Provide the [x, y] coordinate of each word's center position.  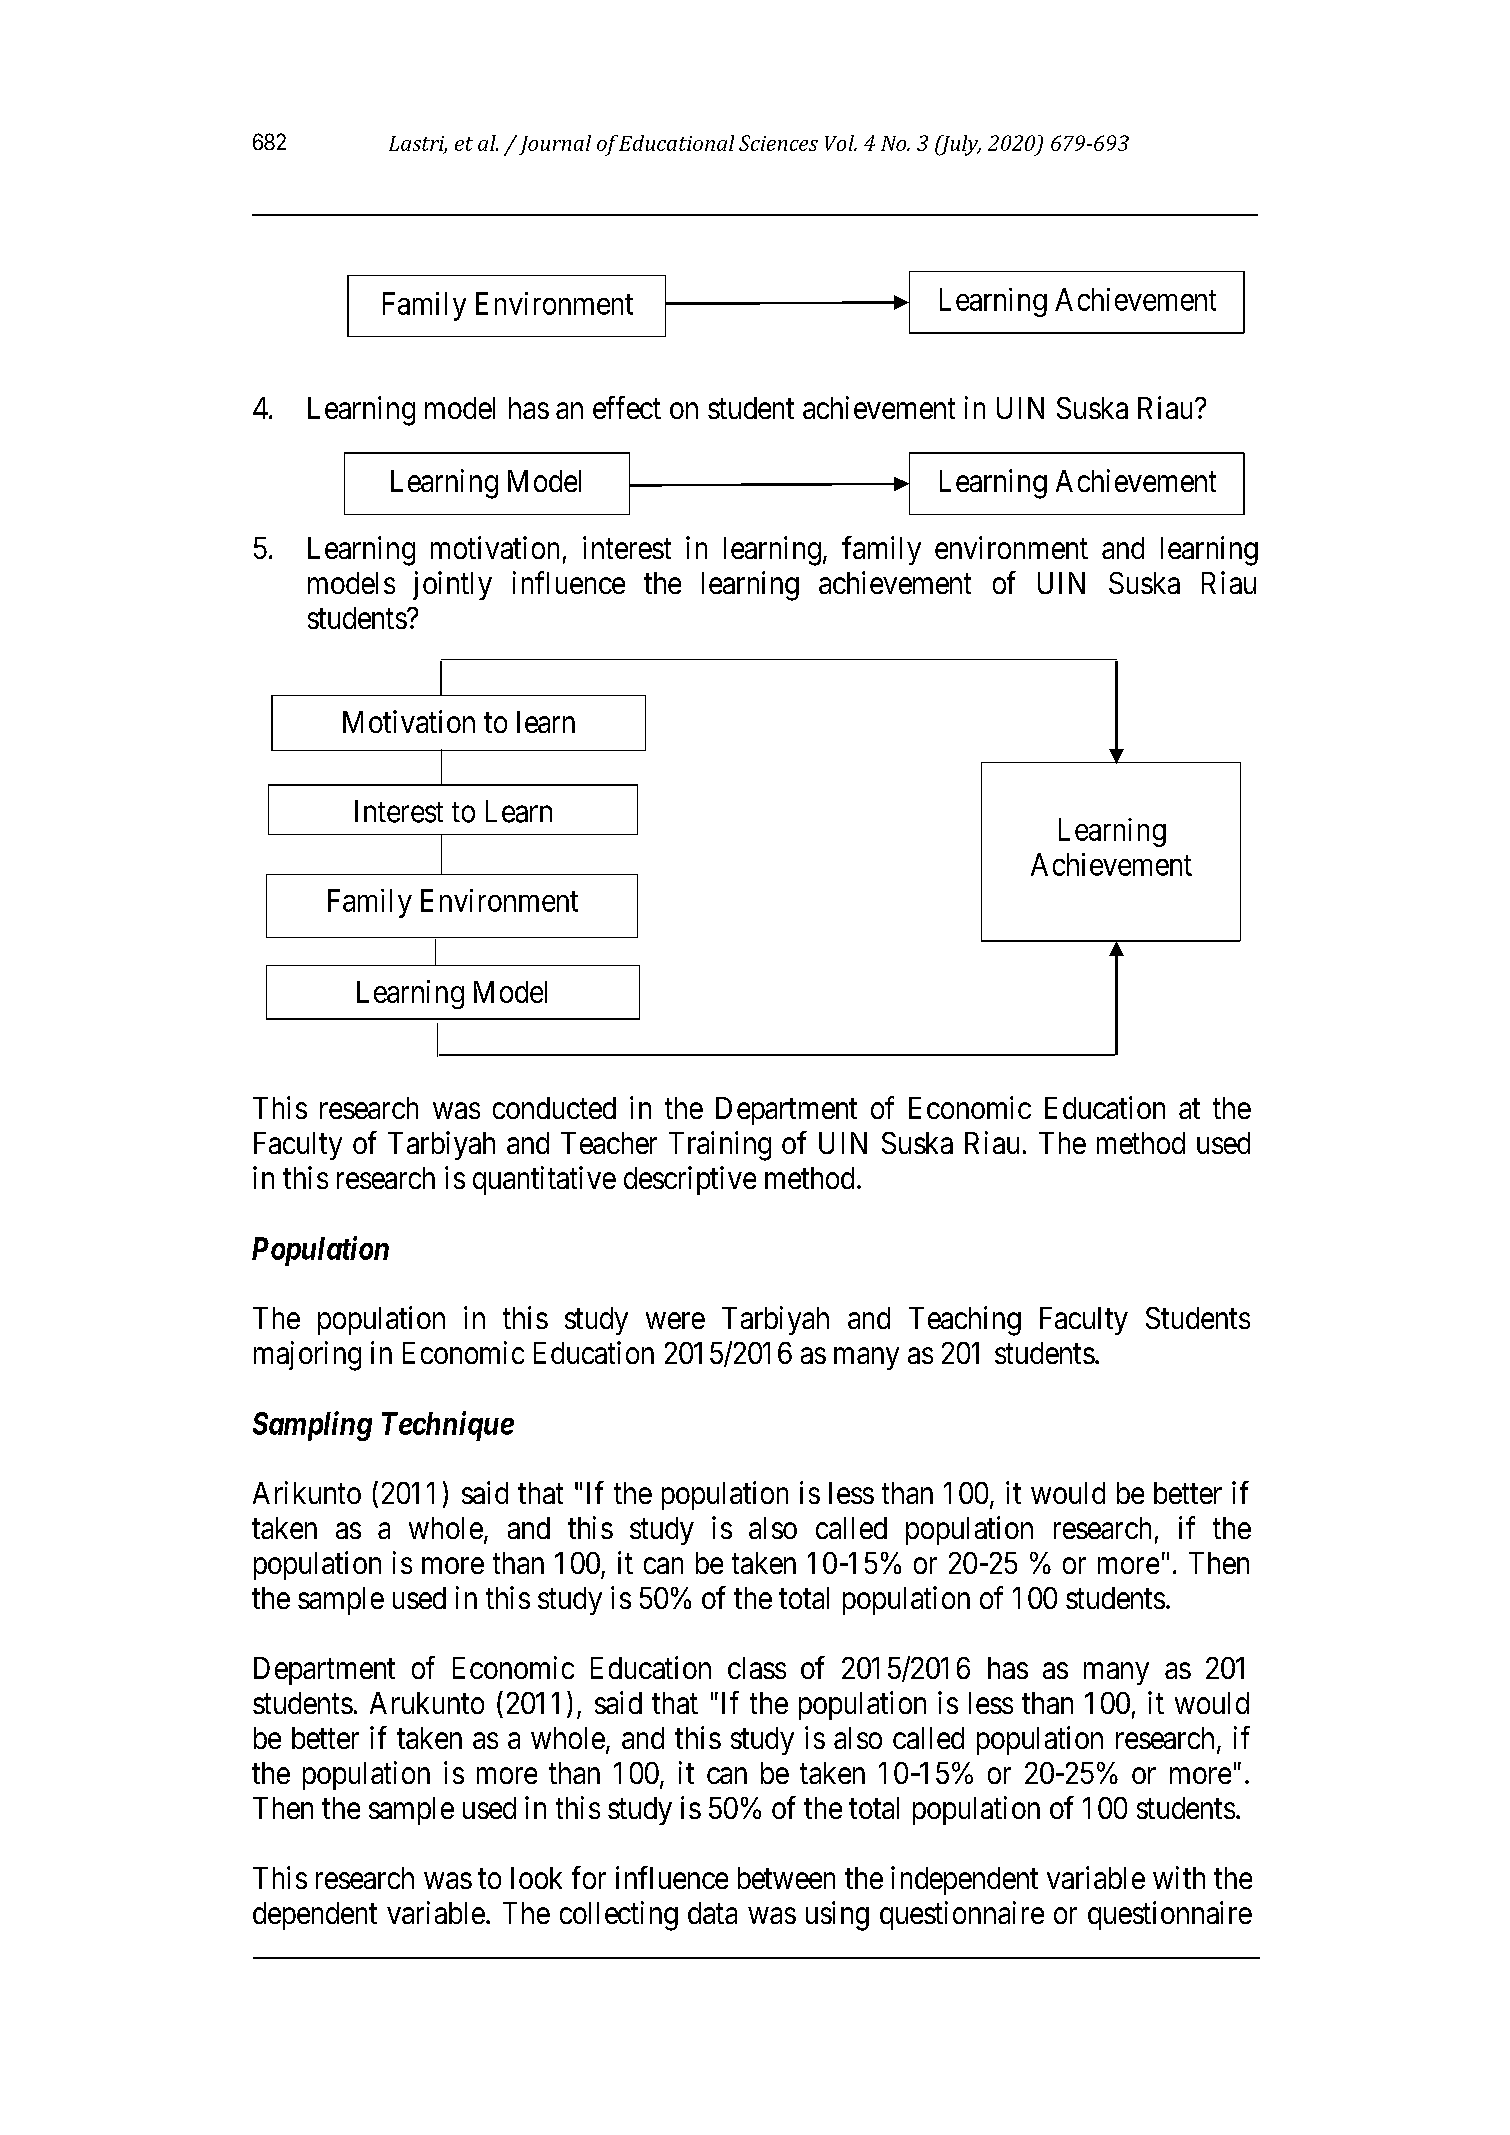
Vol [841, 143]
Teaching [965, 1321]
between [786, 1878]
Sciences [778, 143]
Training [720, 1146]
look [536, 1878]
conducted [554, 1108]
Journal [553, 145]
